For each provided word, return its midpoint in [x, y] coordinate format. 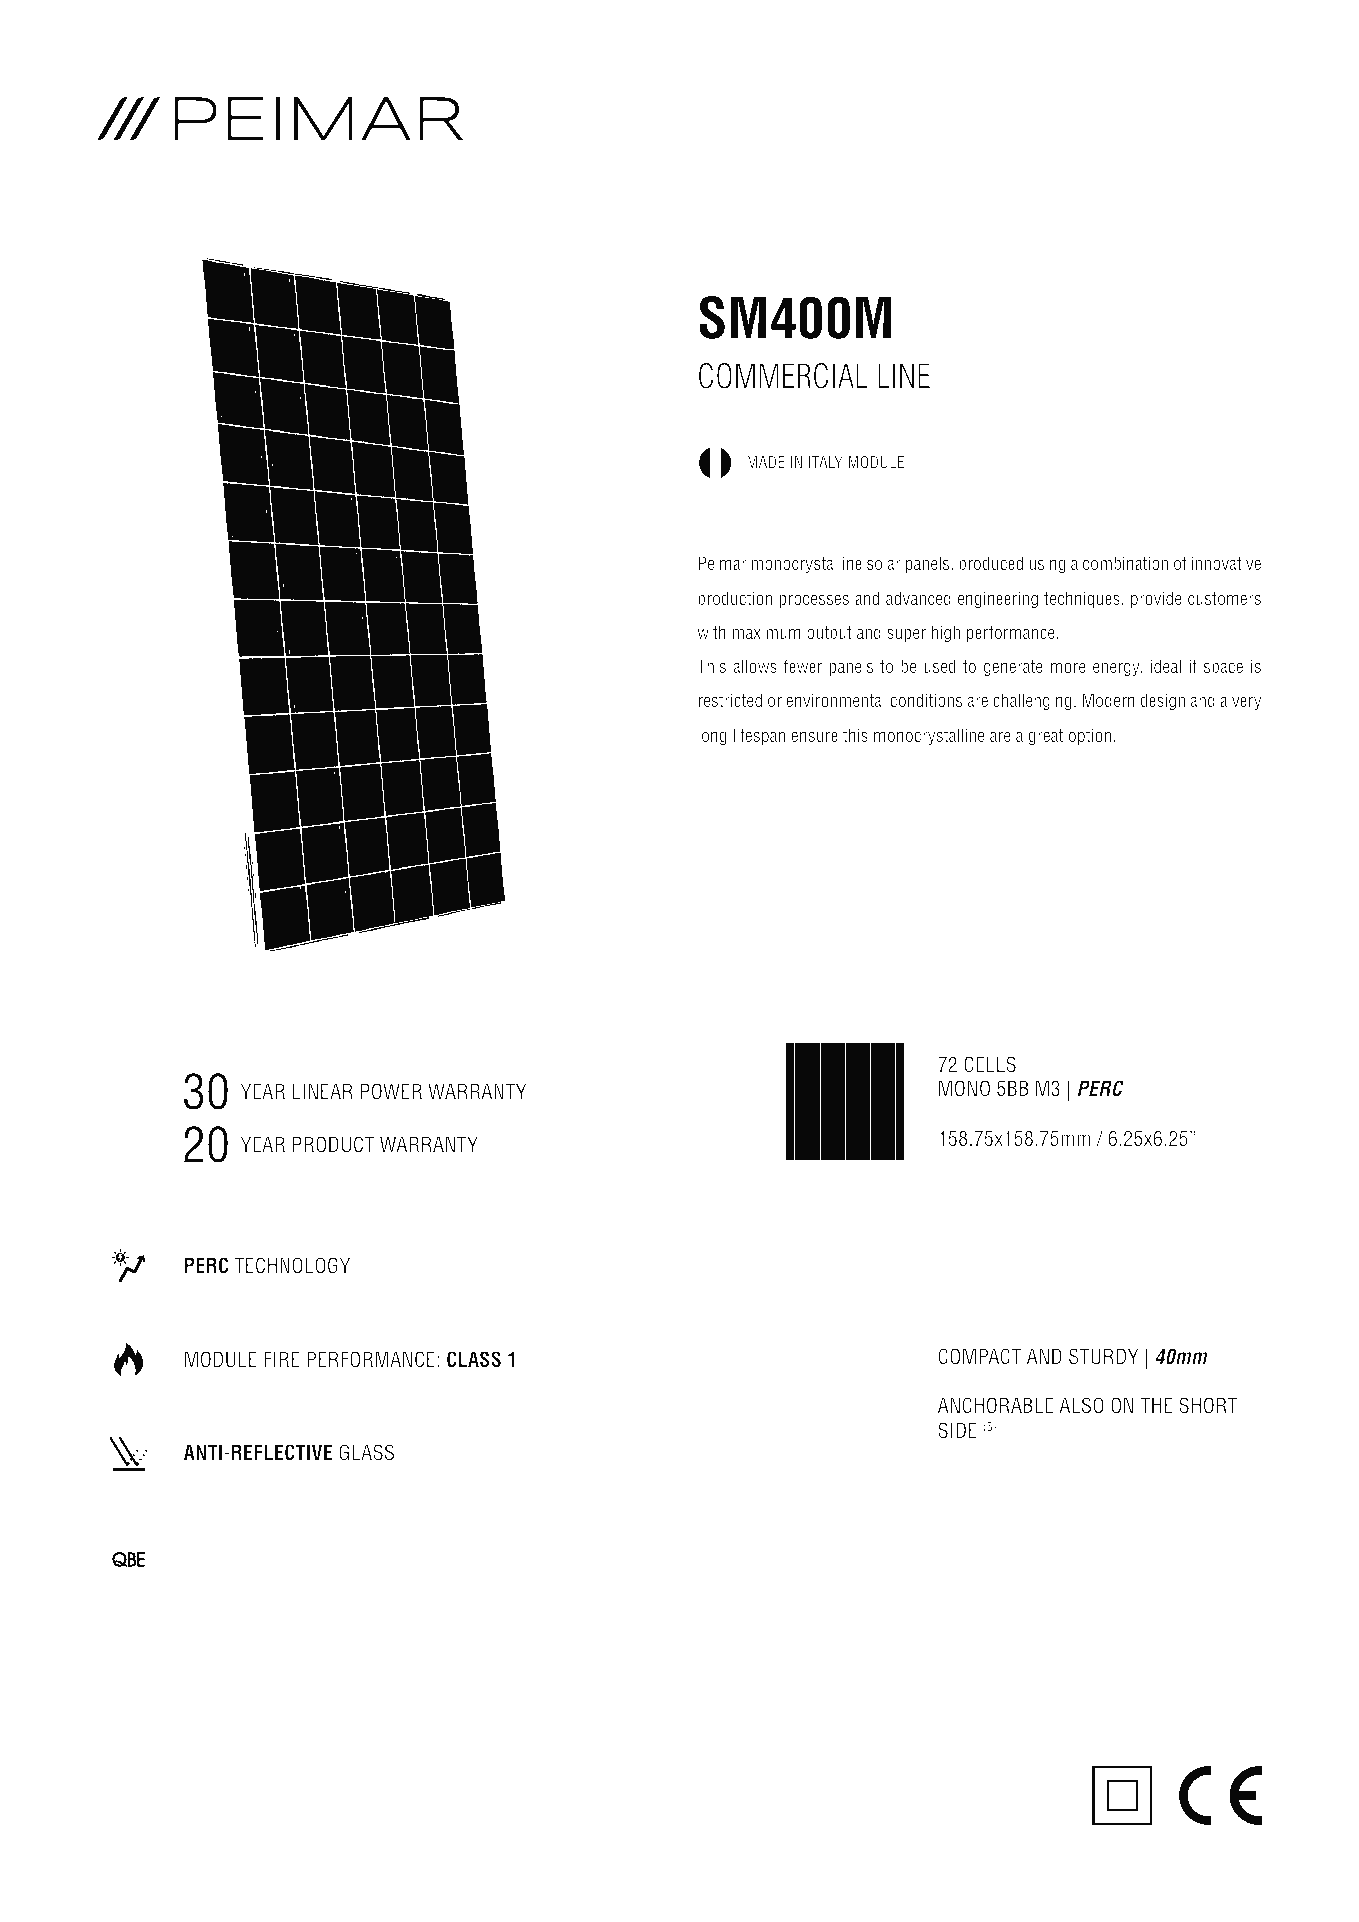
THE [1156, 1405]
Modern [1108, 700]
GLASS [366, 1452]
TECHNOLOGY [292, 1265]
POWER [391, 1091]
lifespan [759, 737]
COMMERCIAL [783, 376]
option [1090, 737]
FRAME [727, 1283]
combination [1125, 563]
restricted [730, 700]
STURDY [1103, 1356]
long [712, 737]
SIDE [957, 1430]
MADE [766, 462]
